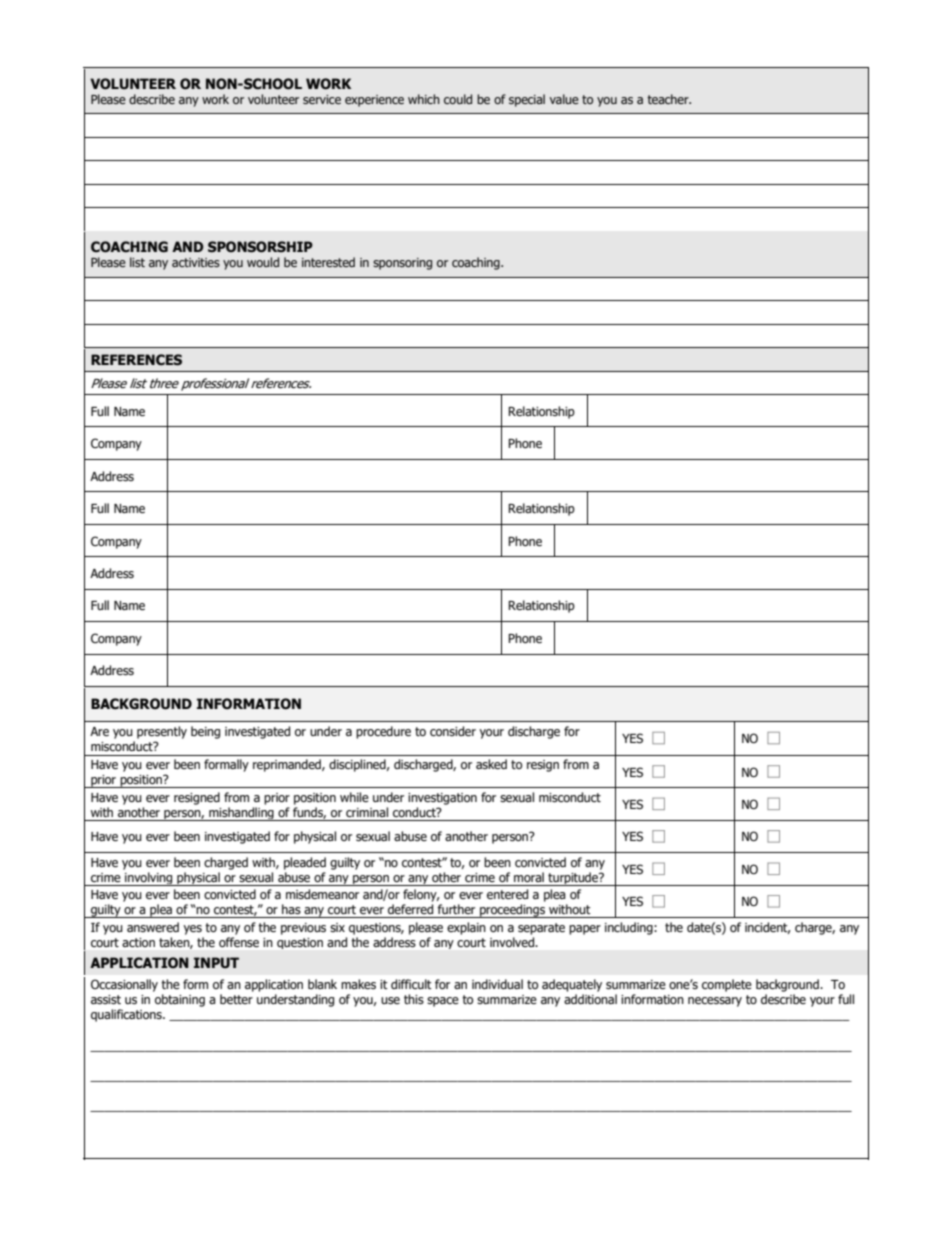 This screenshot has width=952, height=1233. Describe the element at coordinates (669, 99) in the screenshot. I see `teacher` at that location.
